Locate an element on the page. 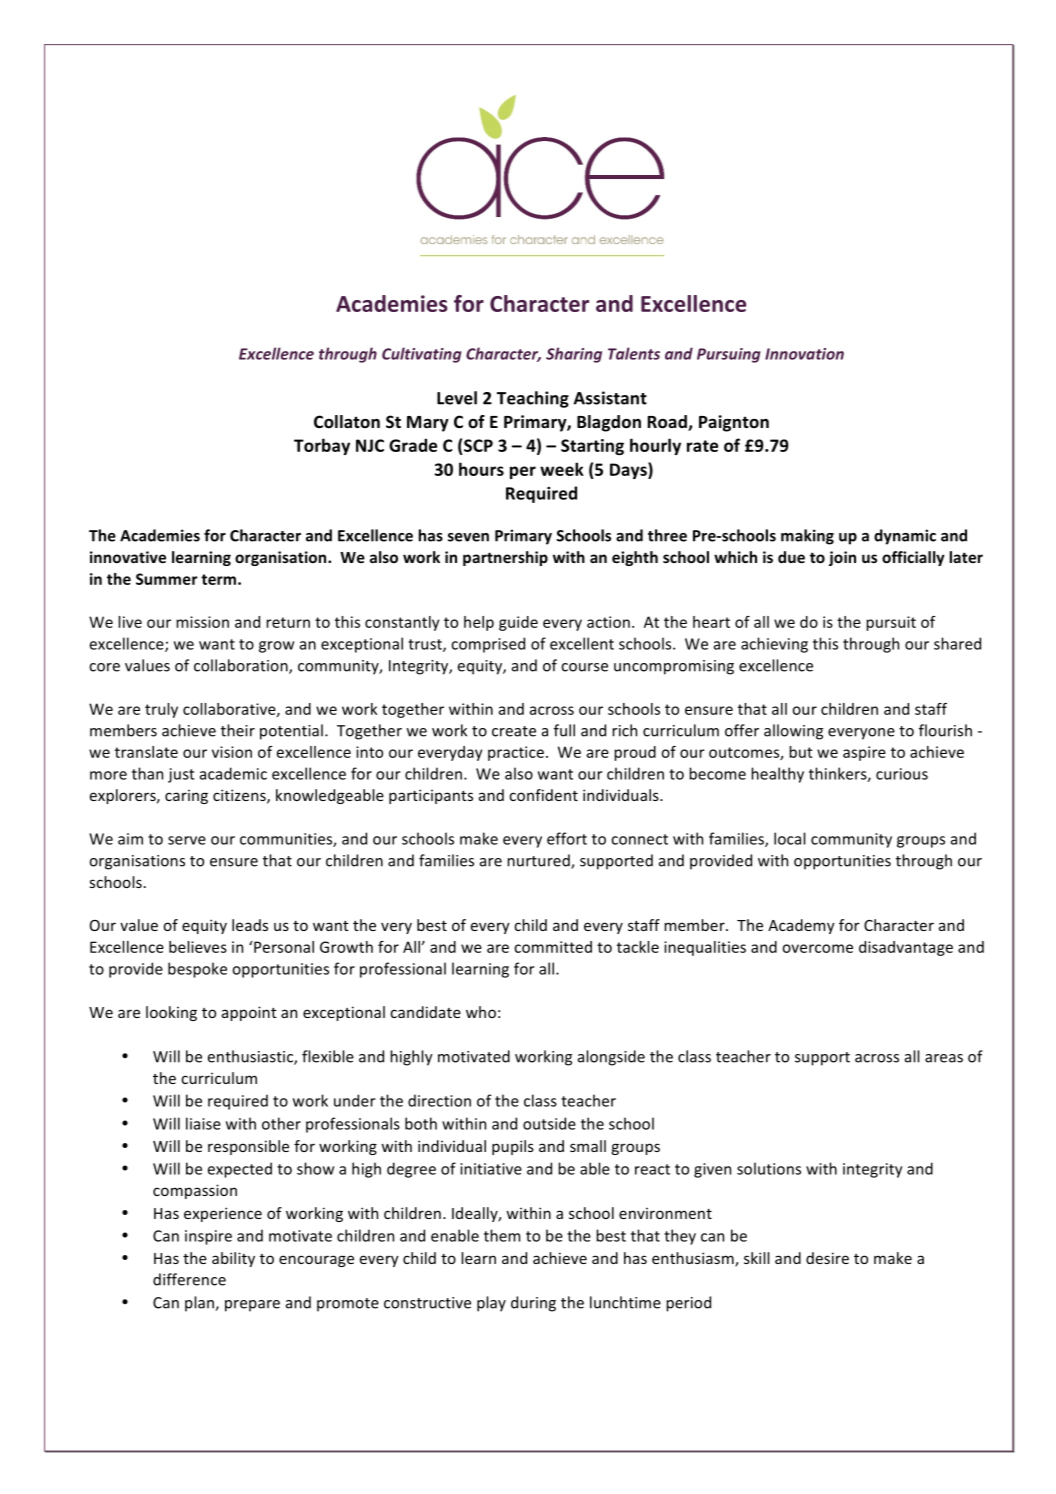 This document has width=1056, height=1494. difference is located at coordinates (189, 1279).
